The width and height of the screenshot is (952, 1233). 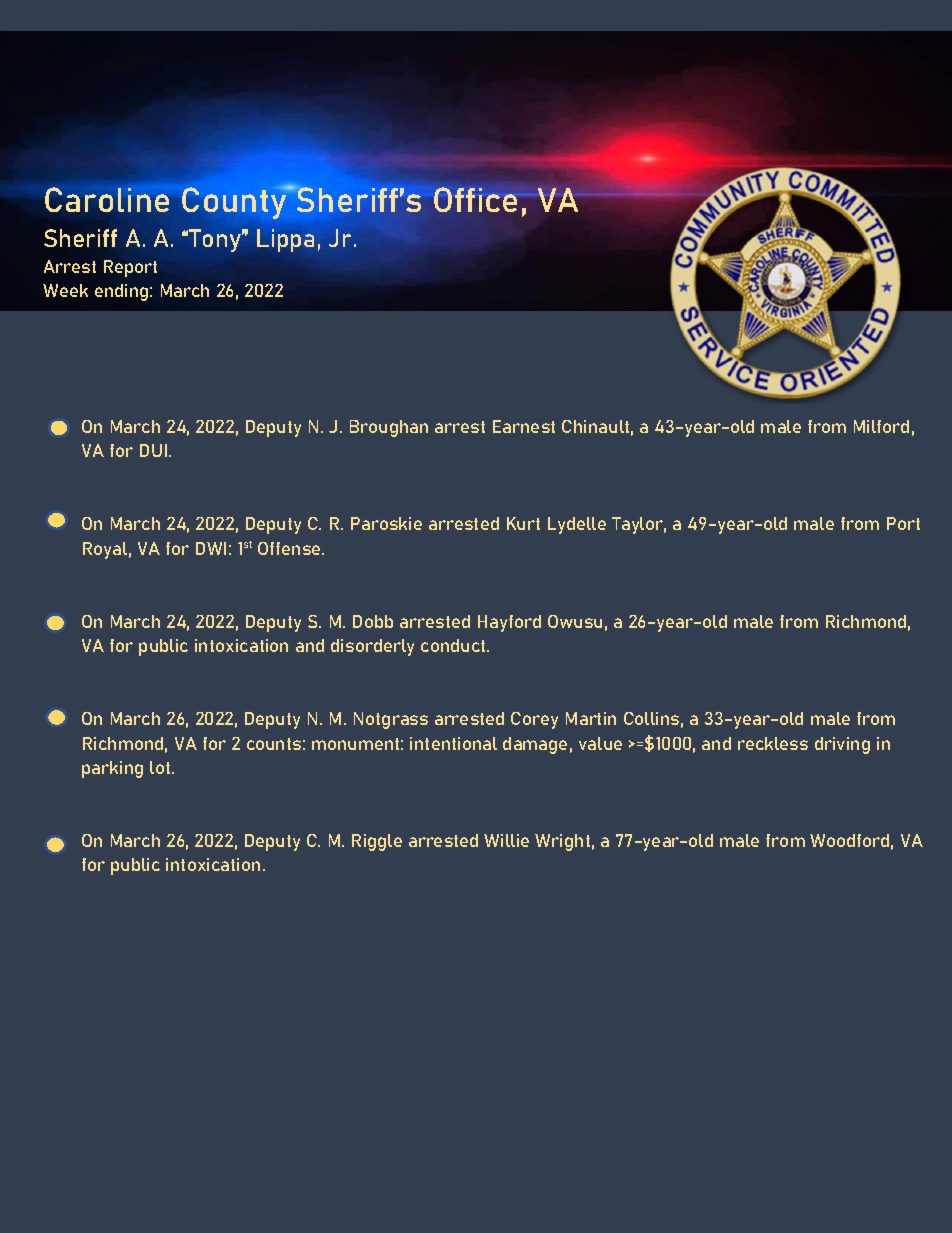 What do you see at coordinates (591, 718) in the screenshot?
I see `Martin` at bounding box center [591, 718].
